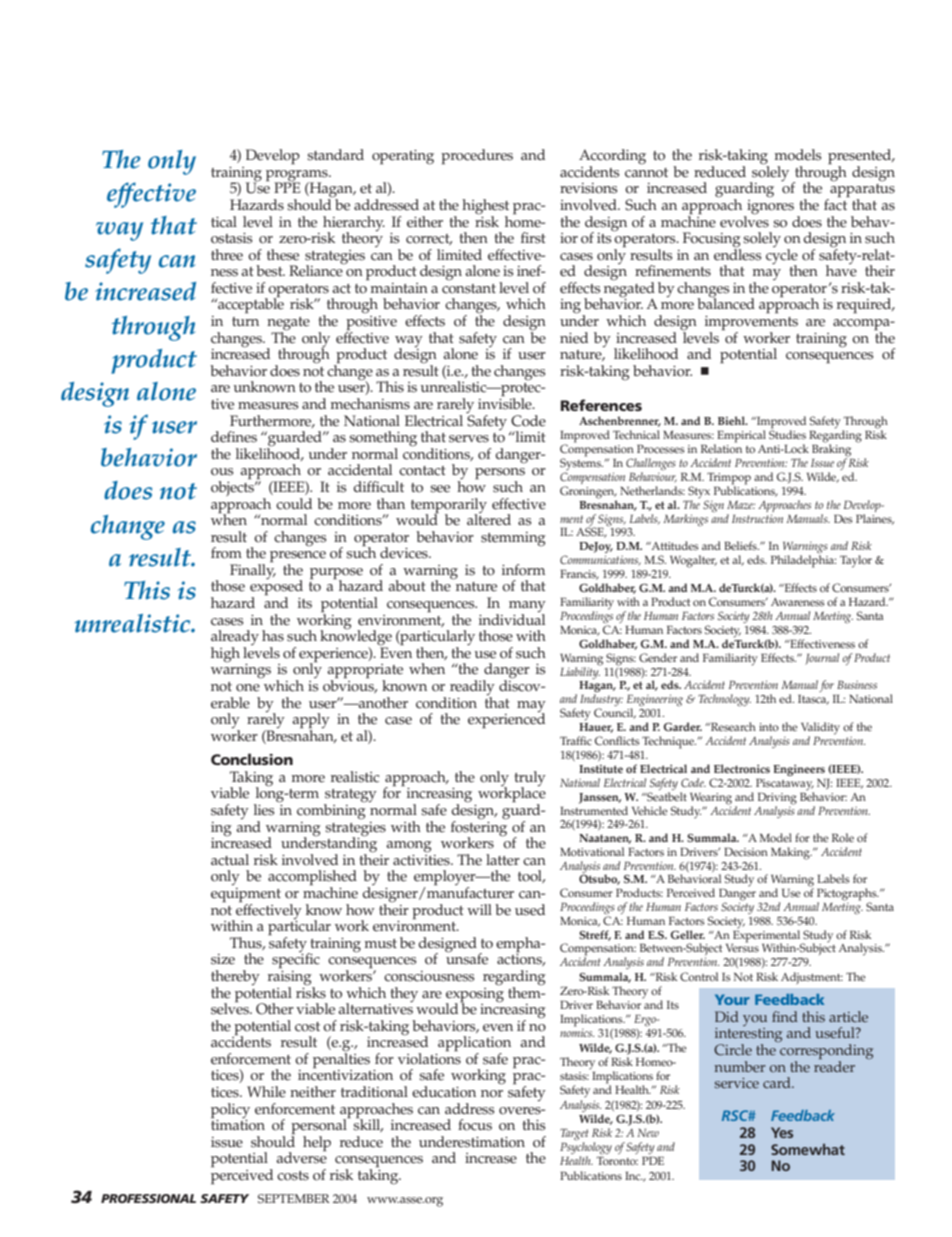 The image size is (952, 1237). What do you see at coordinates (791, 853) in the screenshot?
I see `Making` at bounding box center [791, 853].
